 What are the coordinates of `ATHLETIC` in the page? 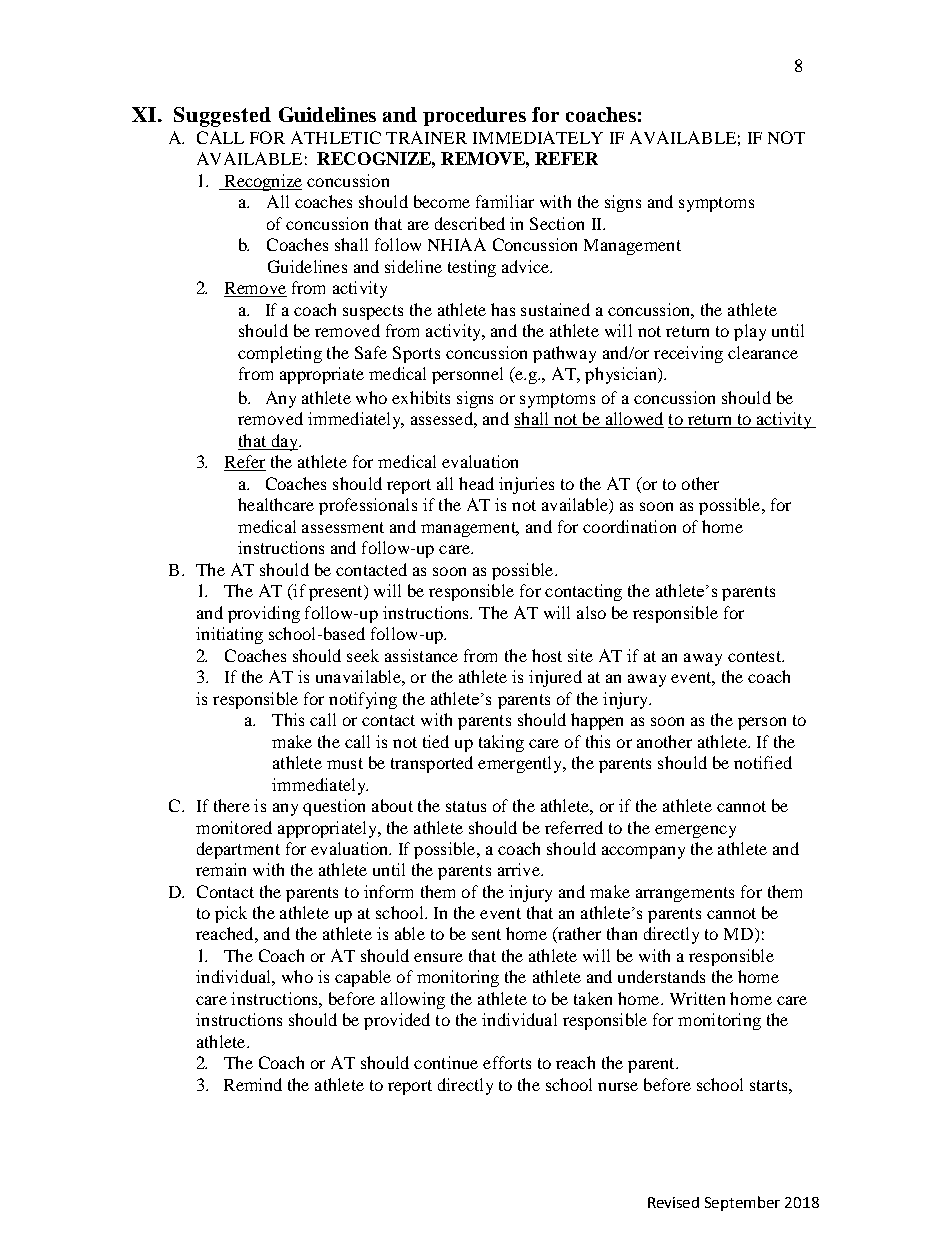 It's located at (336, 137).
